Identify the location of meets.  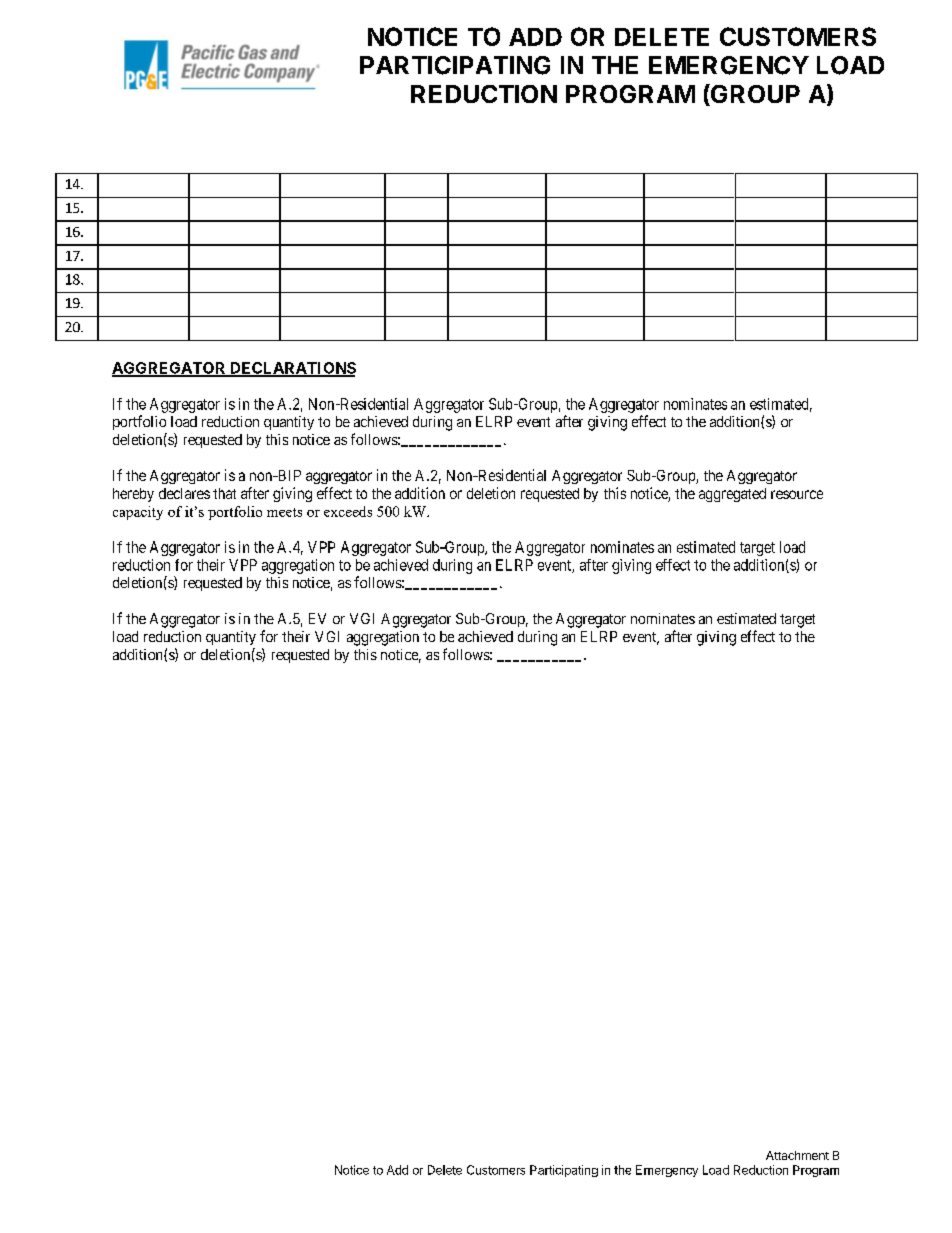
(284, 512).
